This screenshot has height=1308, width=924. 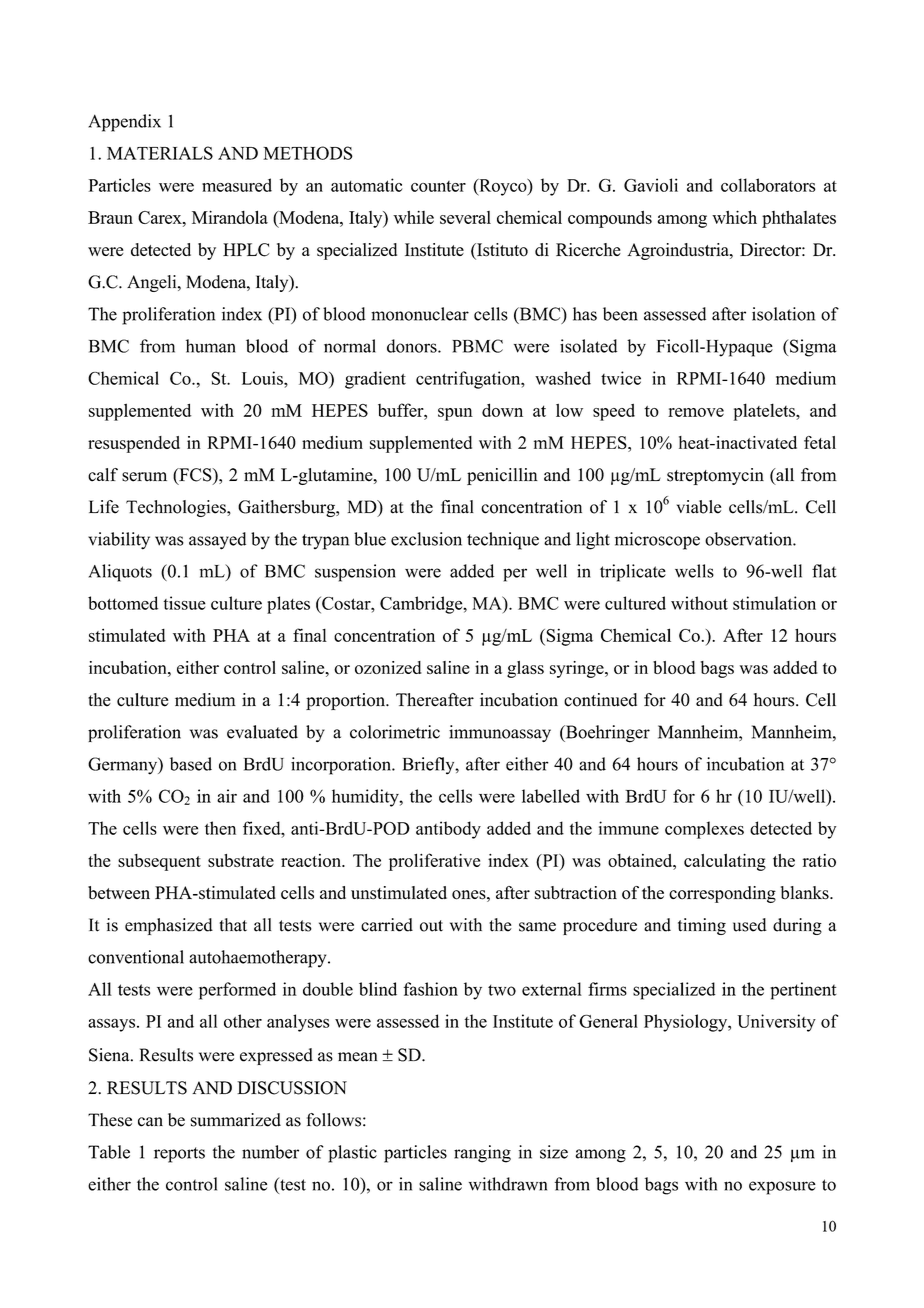 What do you see at coordinates (438, 186) in the screenshot?
I see `counter` at bounding box center [438, 186].
